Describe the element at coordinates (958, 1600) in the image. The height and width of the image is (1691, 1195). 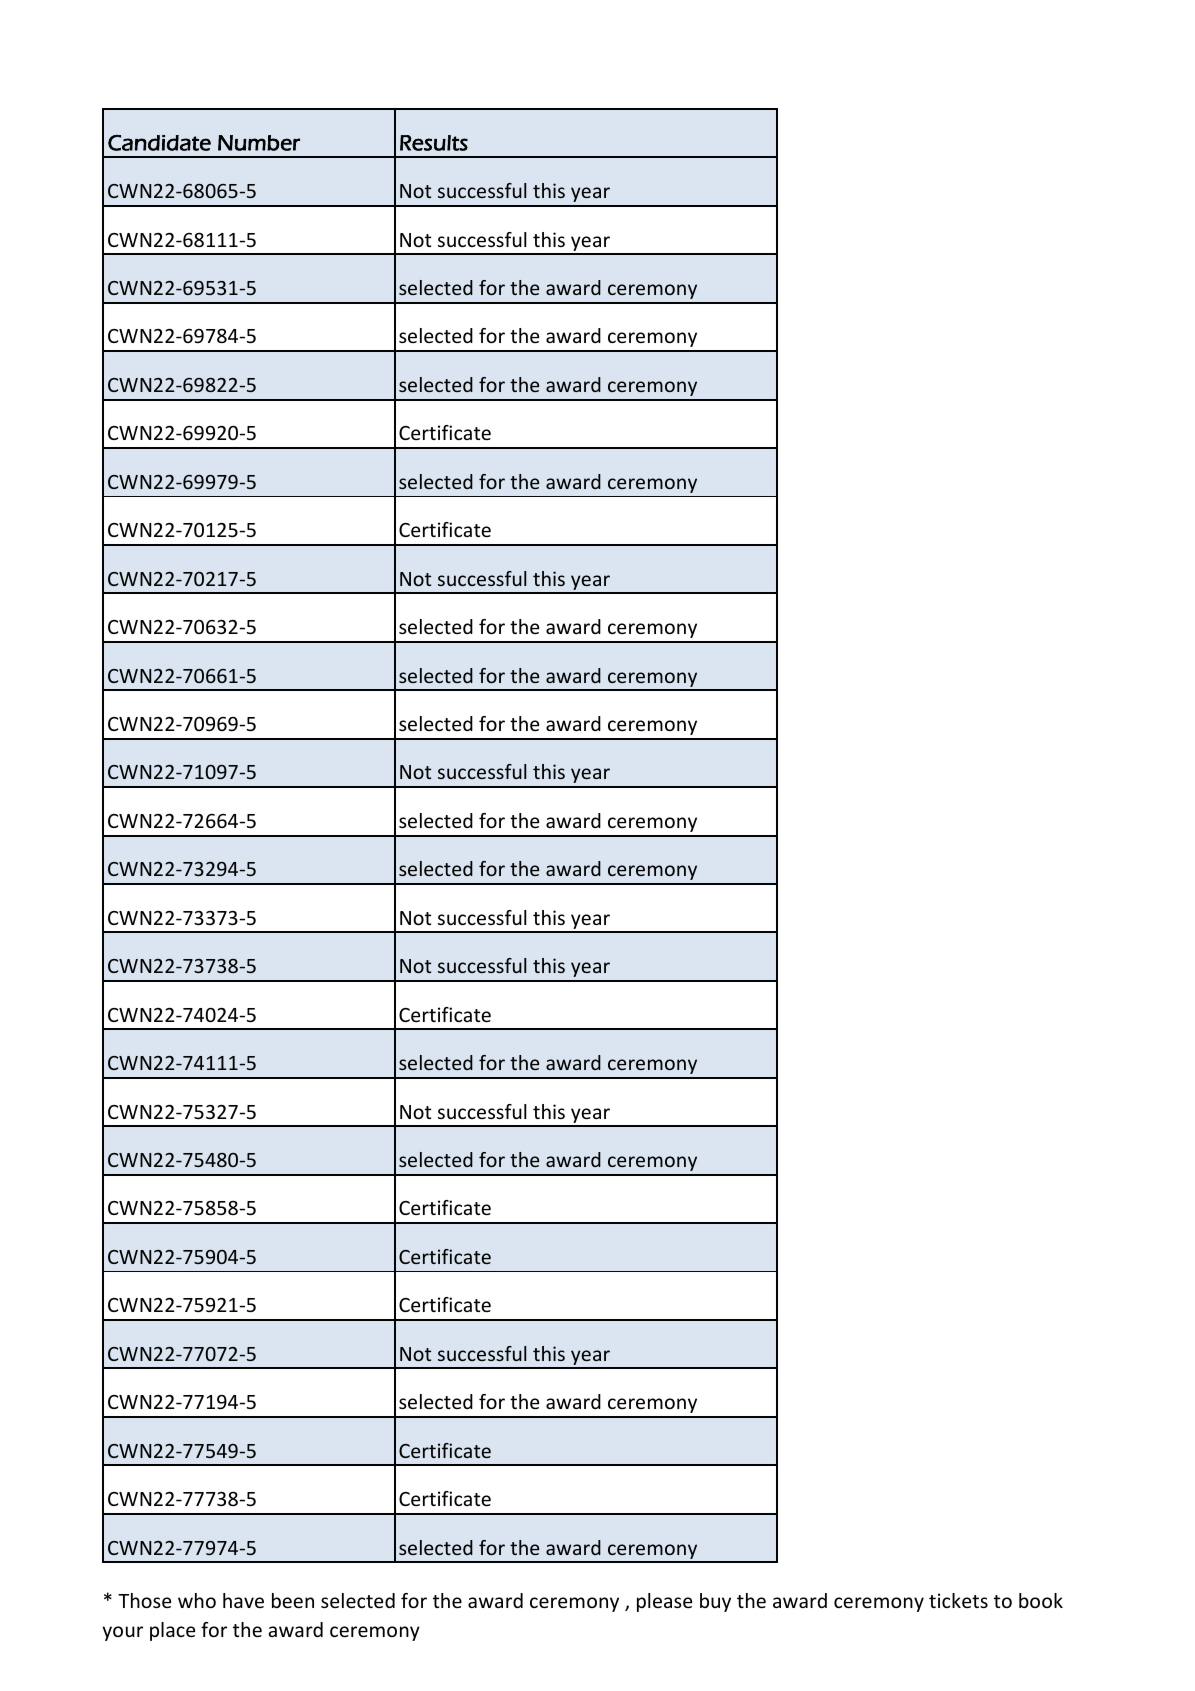
I see `tickets` at that location.
